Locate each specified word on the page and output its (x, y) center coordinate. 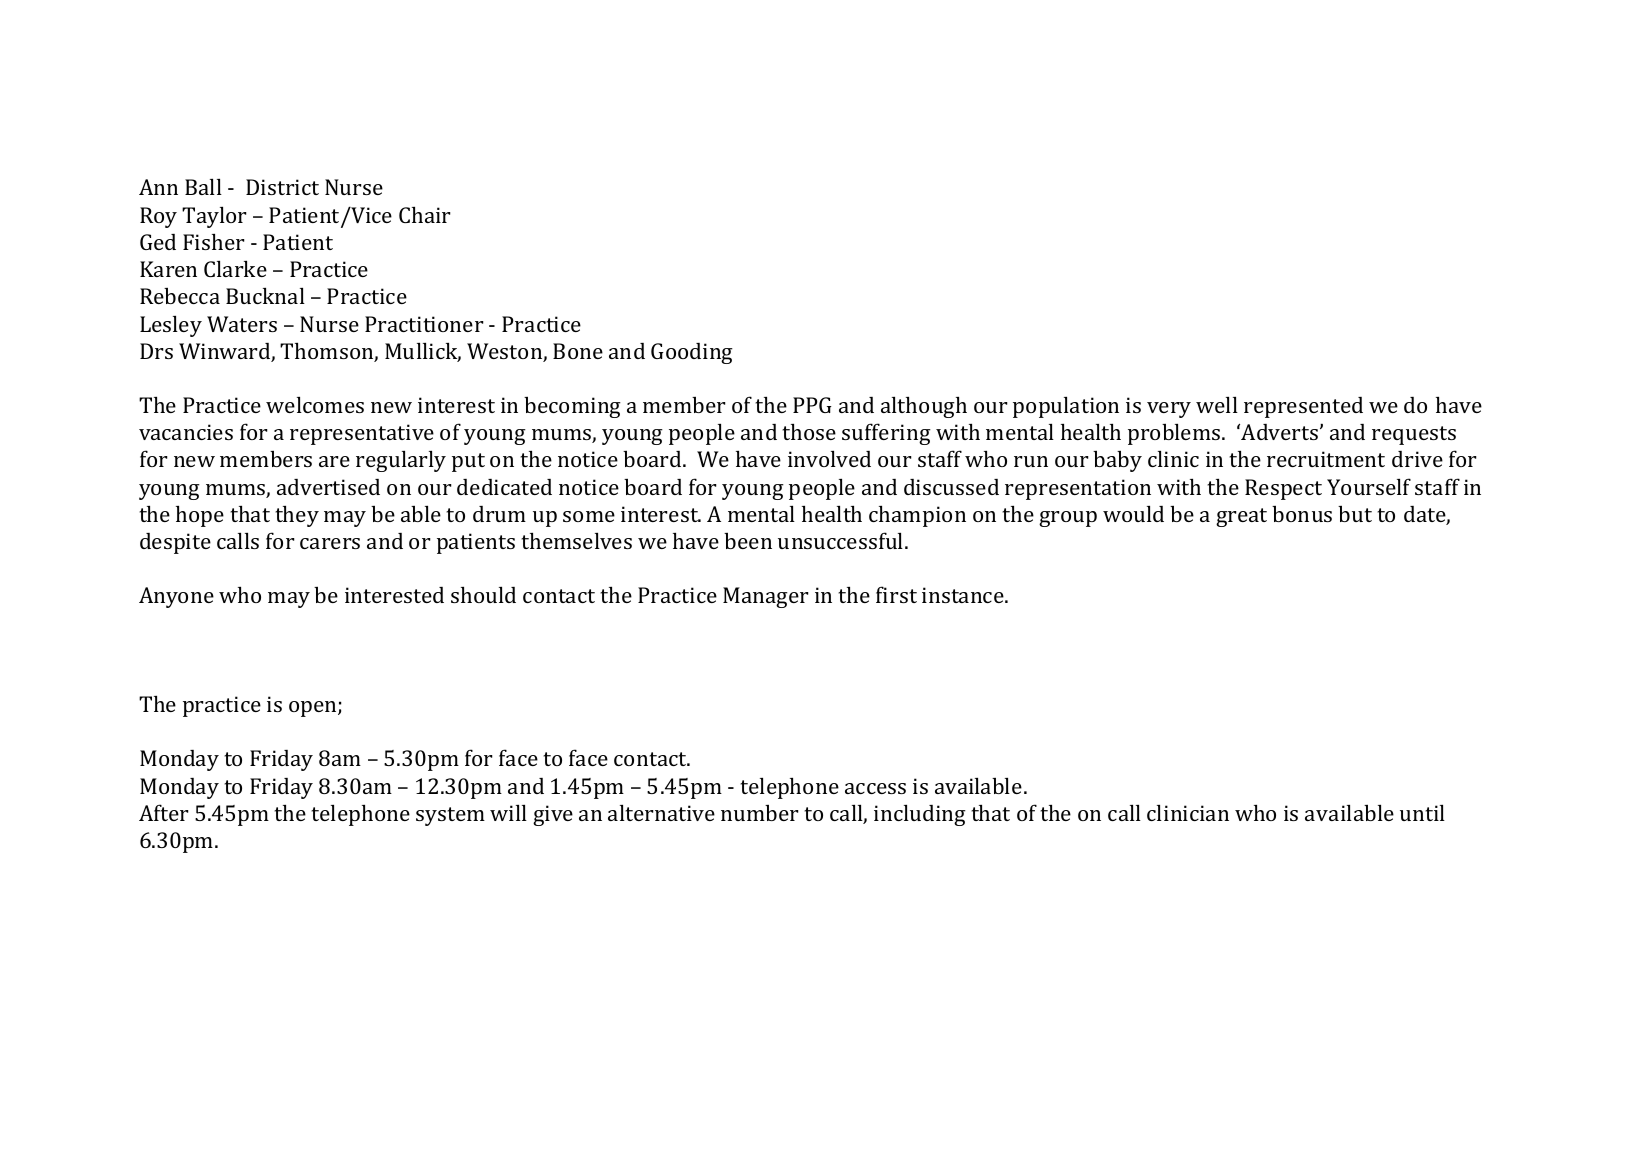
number (760, 812)
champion (917, 516)
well (1217, 404)
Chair (425, 214)
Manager (766, 597)
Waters (242, 324)
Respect (1283, 489)
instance (964, 595)
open (314, 709)
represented (1303, 407)
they (297, 516)
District (282, 187)
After (164, 812)
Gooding (692, 353)
